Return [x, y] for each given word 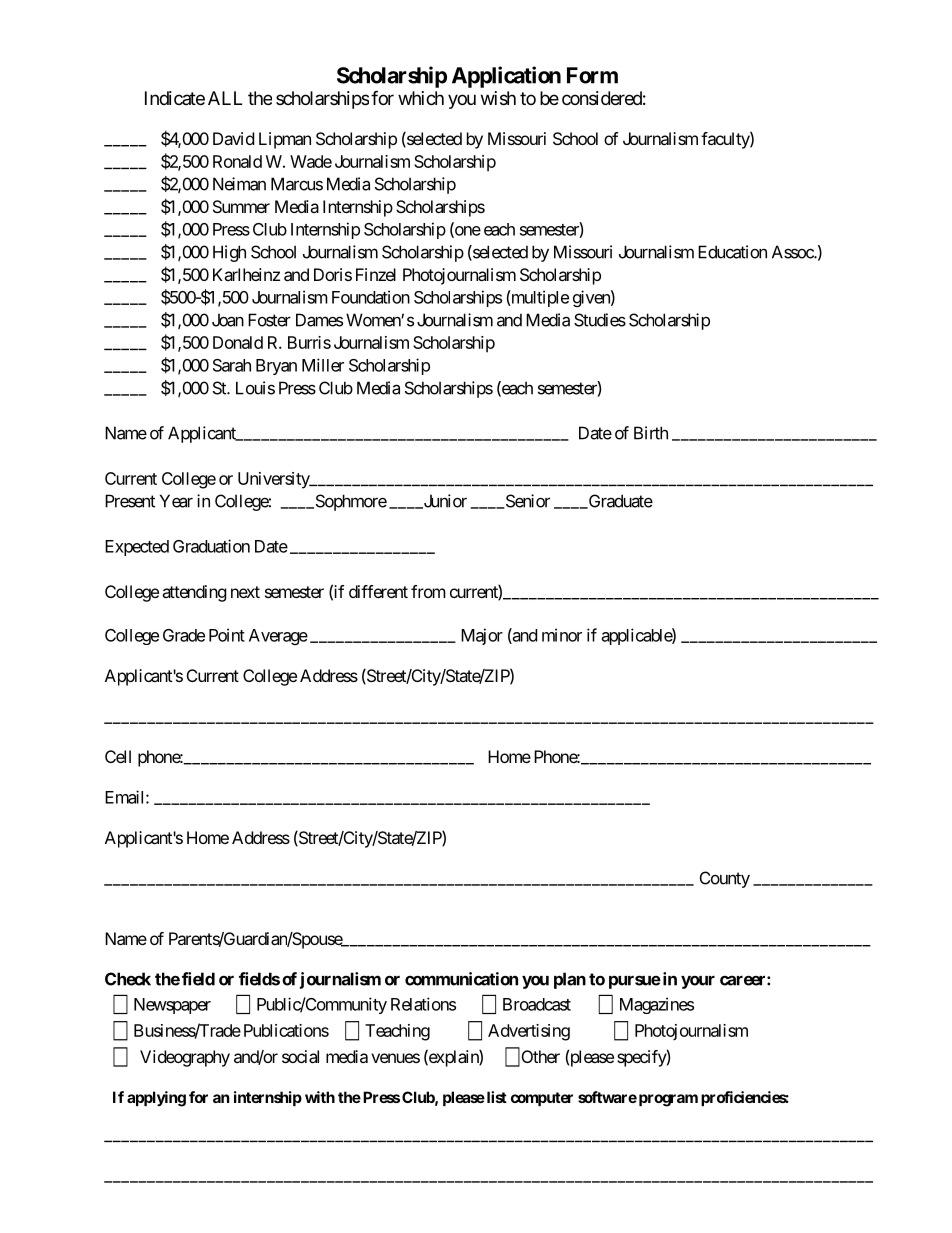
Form [592, 75]
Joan [228, 320]
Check [128, 979]
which [421, 98]
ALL [225, 98]
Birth [651, 433]
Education [732, 252]
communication [461, 979]
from [428, 591]
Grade [184, 635]
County [725, 879]
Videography [185, 1058]
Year [176, 501]
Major [482, 636]
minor [562, 635]
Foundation [371, 297]
